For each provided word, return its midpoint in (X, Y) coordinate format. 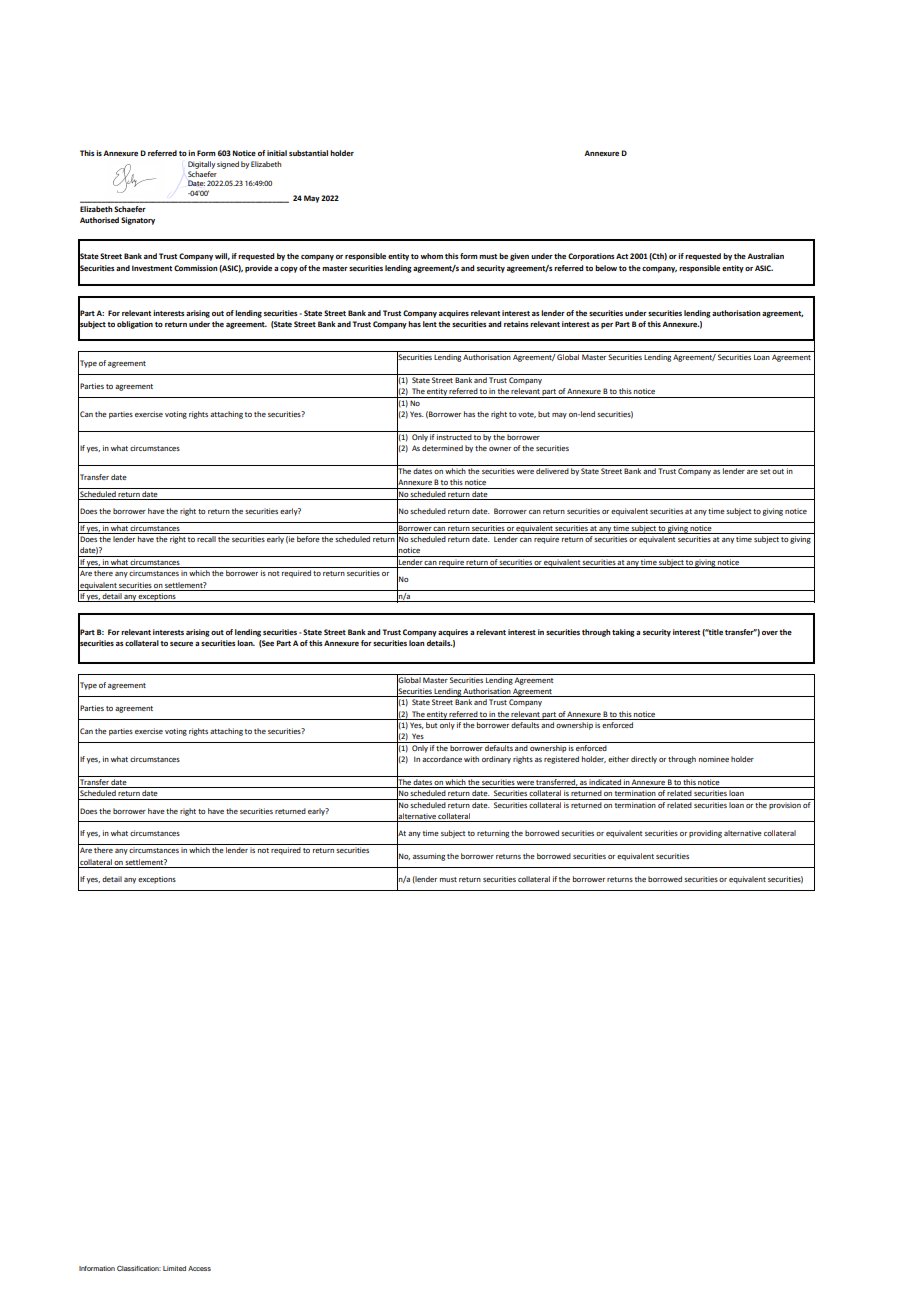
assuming (429, 857)
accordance (442, 759)
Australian (765, 256)
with (471, 759)
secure (181, 644)
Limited (174, 1268)
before (308, 539)
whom (431, 256)
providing (705, 834)
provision (785, 806)
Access (199, 1268)
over (770, 633)
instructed (454, 435)
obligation (135, 325)
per (607, 326)
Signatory (138, 221)
